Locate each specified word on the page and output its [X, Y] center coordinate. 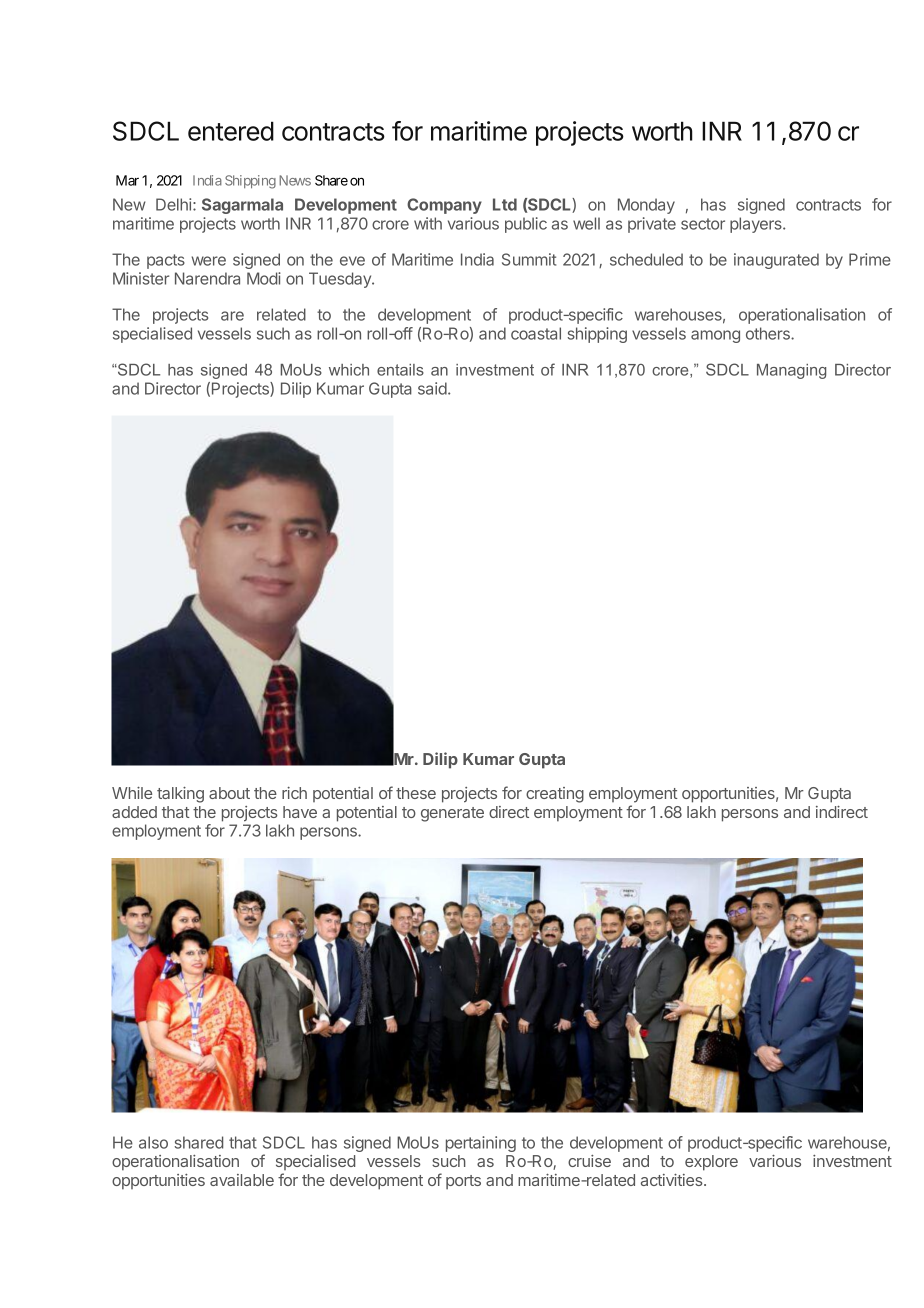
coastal [536, 333]
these [416, 793]
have [300, 812]
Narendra [207, 278]
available [242, 1180]
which [349, 370]
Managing [791, 371]
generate [452, 814]
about [229, 793]
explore [711, 1163]
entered [231, 131]
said [433, 388]
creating [555, 795]
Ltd [505, 204]
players [757, 225]
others [769, 333]
